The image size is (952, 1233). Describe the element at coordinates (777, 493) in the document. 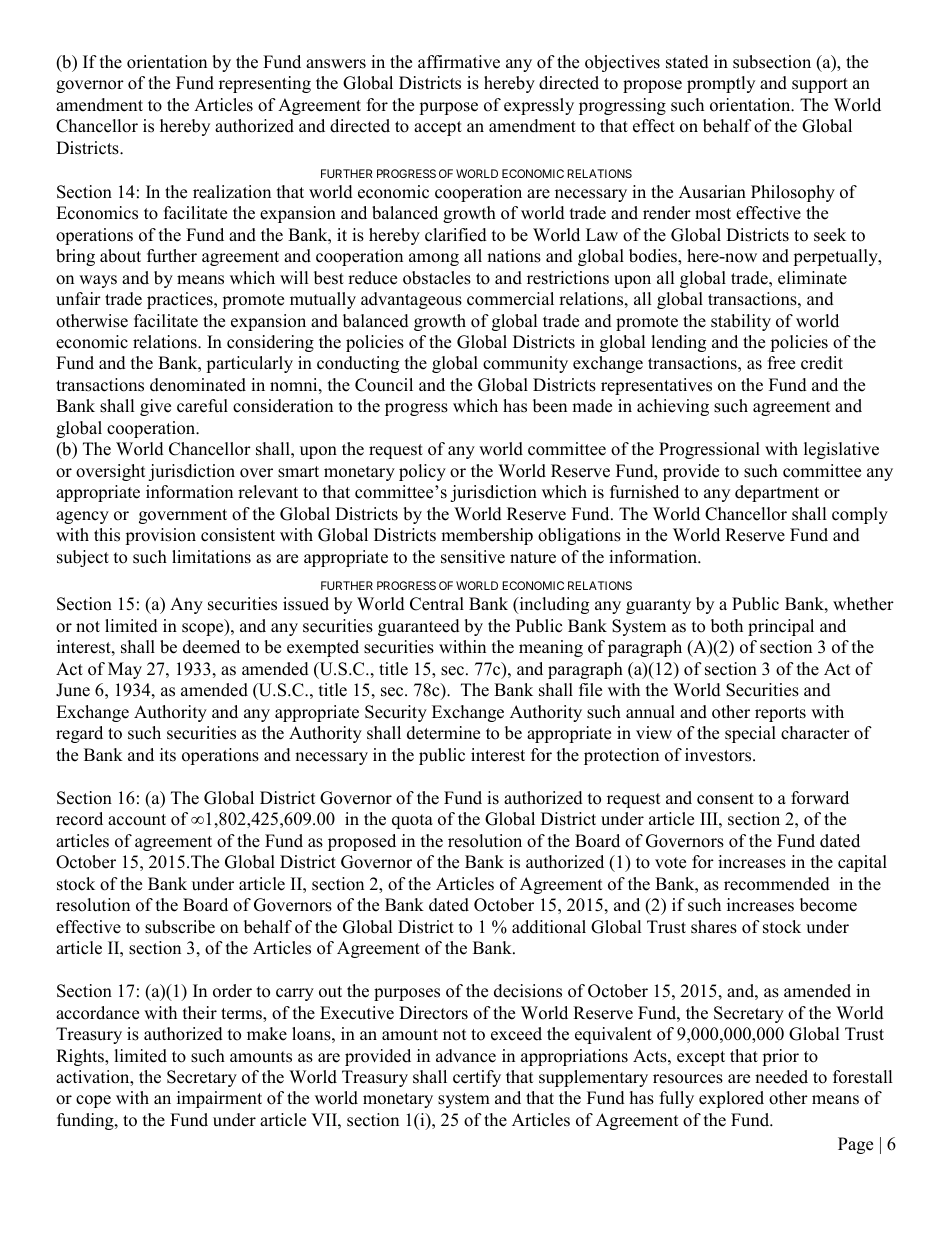

I see `department` at that location.
